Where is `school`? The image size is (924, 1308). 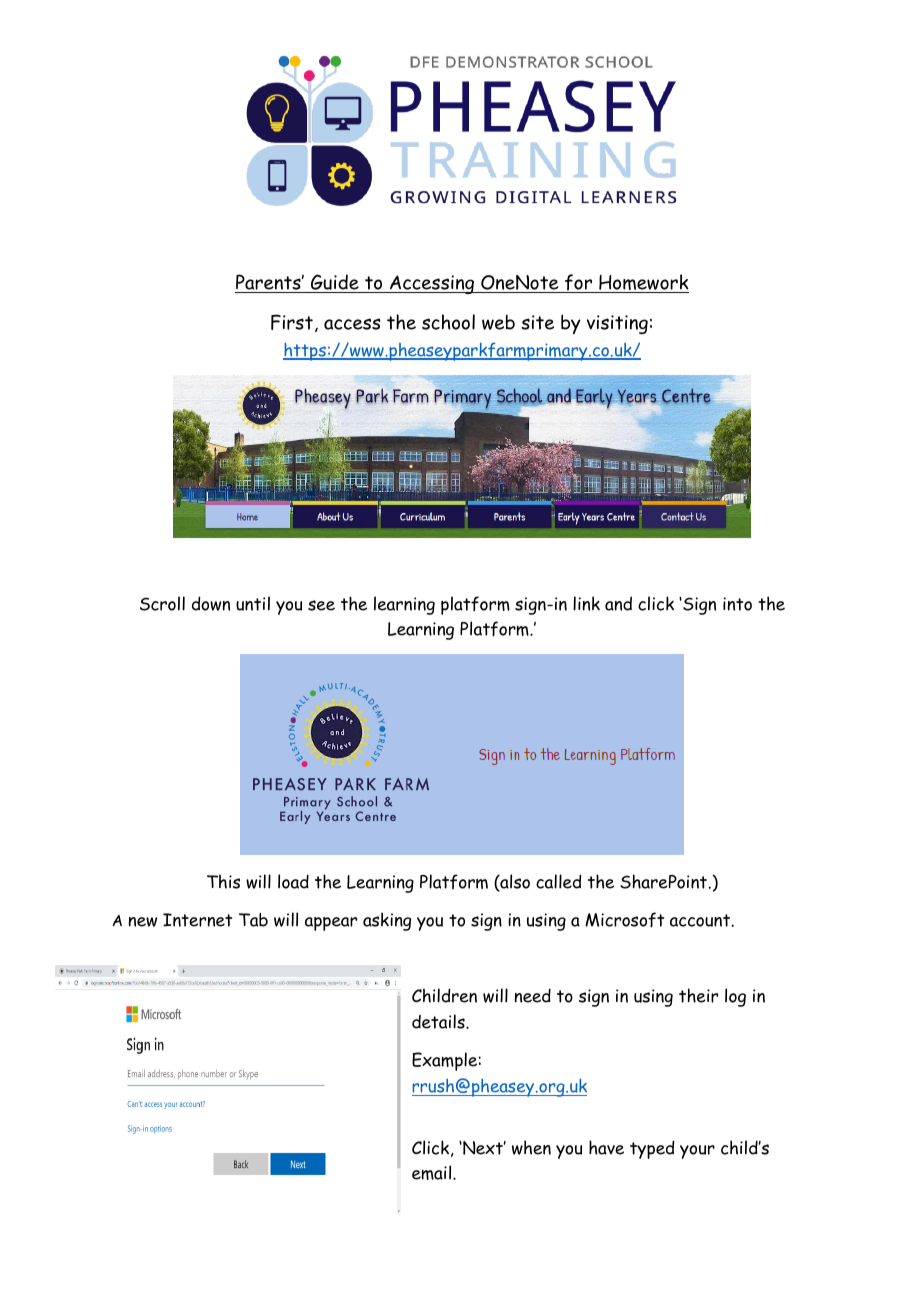 school is located at coordinates (448, 322).
